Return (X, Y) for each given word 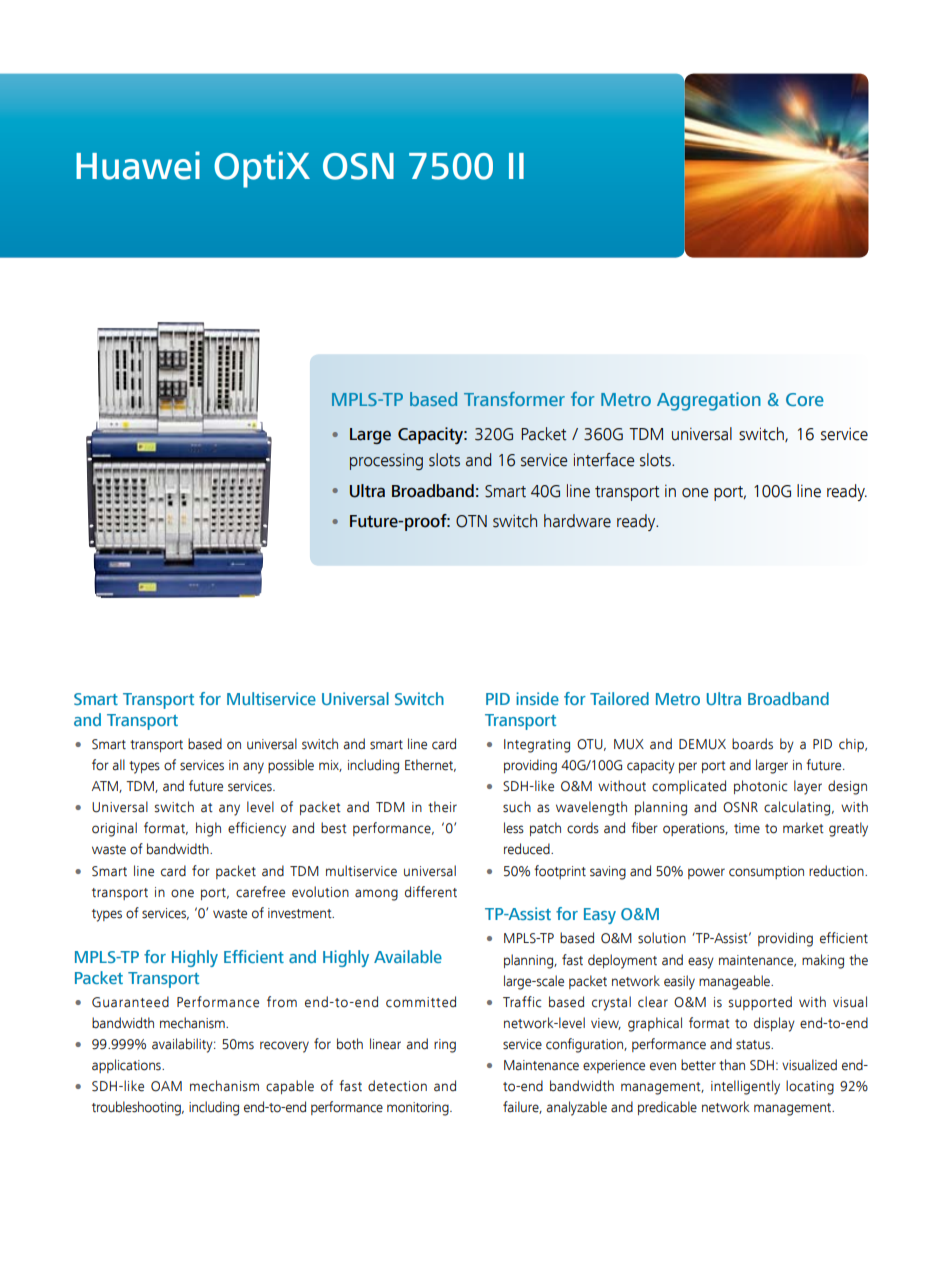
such (517, 807)
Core (805, 399)
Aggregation (709, 401)
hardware (577, 521)
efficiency (257, 829)
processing (386, 462)
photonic (760, 787)
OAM (166, 1086)
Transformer (514, 399)
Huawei (138, 165)
